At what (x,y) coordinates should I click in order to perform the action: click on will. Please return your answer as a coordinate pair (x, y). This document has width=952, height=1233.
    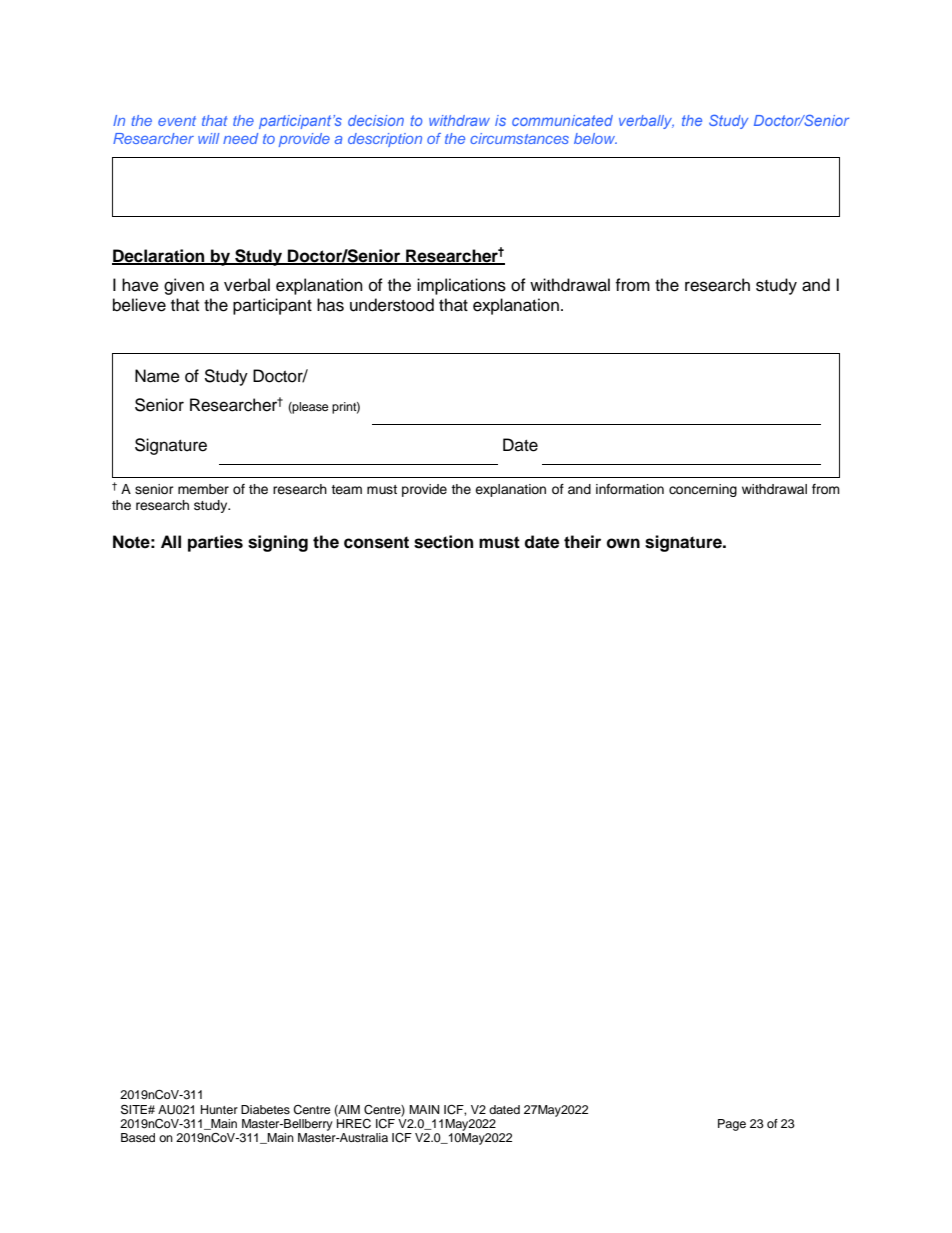
    Looking at the image, I should click on (208, 138).
